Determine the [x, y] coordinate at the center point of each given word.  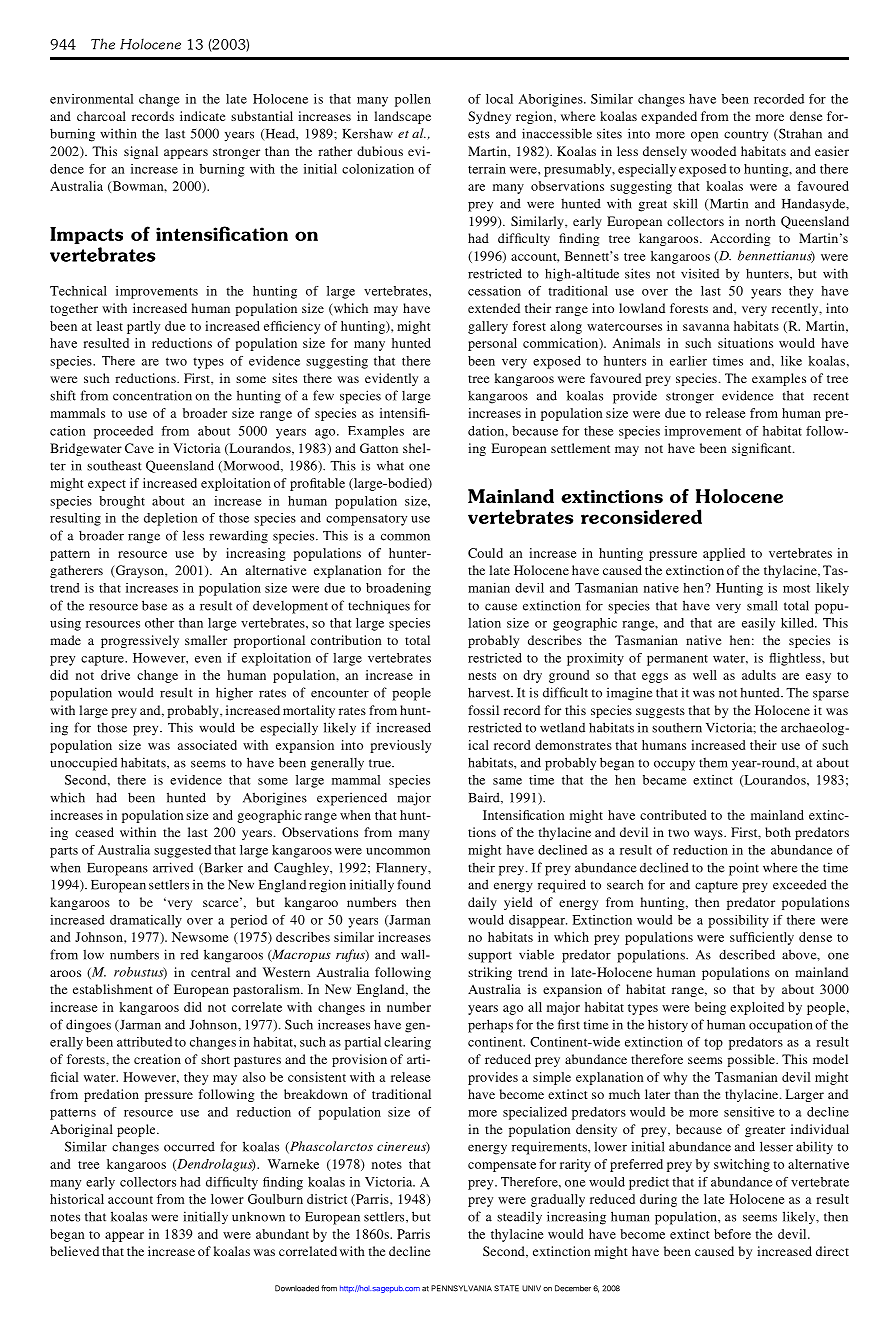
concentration [152, 395]
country [746, 136]
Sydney [489, 117]
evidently [391, 379]
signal [141, 152]
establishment [113, 989]
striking [490, 973]
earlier [688, 361]
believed [74, 1251]
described [747, 954]
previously [400, 746]
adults [759, 675]
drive [115, 675]
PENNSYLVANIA [461, 1288]
